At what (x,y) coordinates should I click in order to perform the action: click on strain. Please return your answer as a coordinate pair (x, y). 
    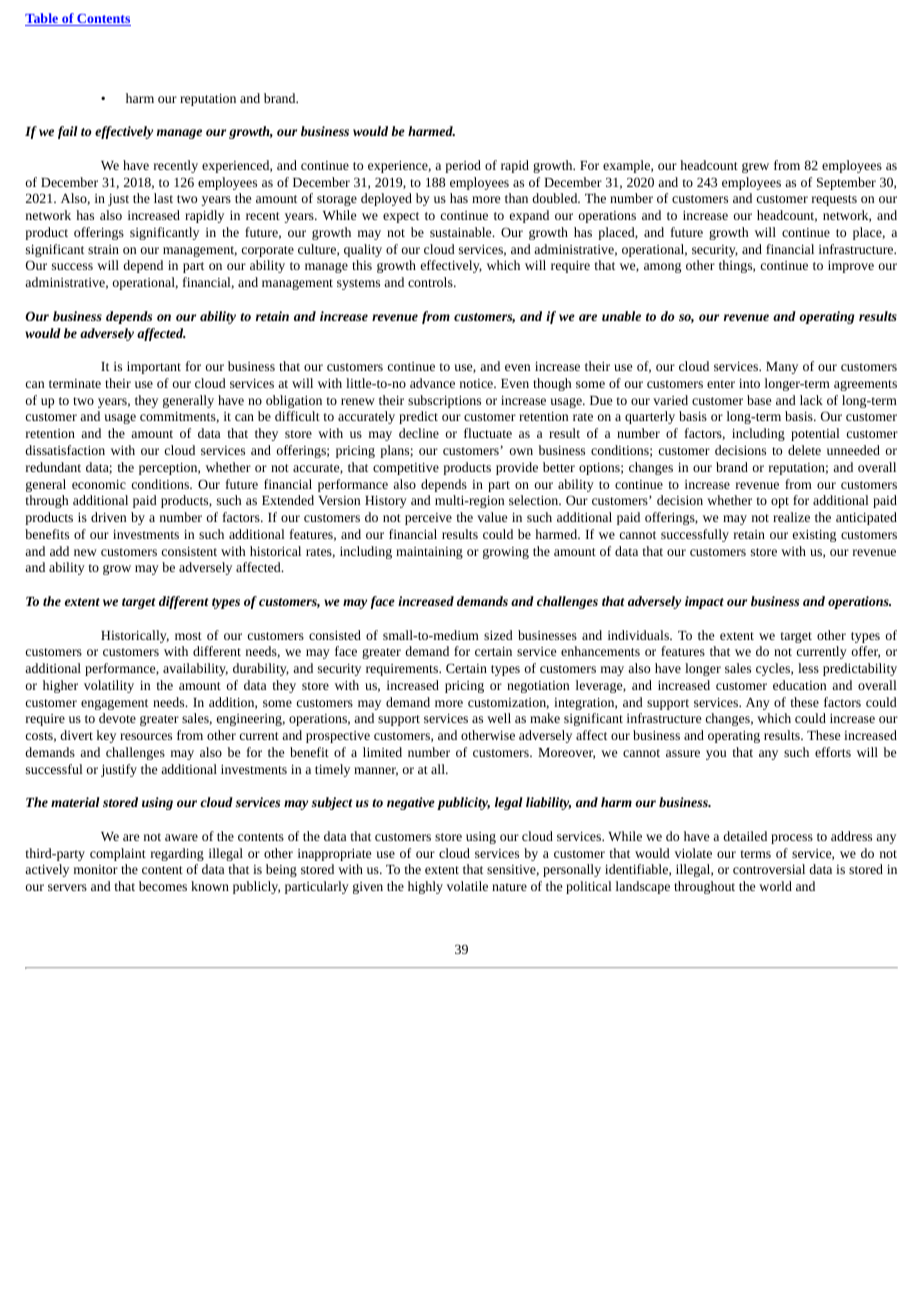
    Looking at the image, I should click on (103, 249).
